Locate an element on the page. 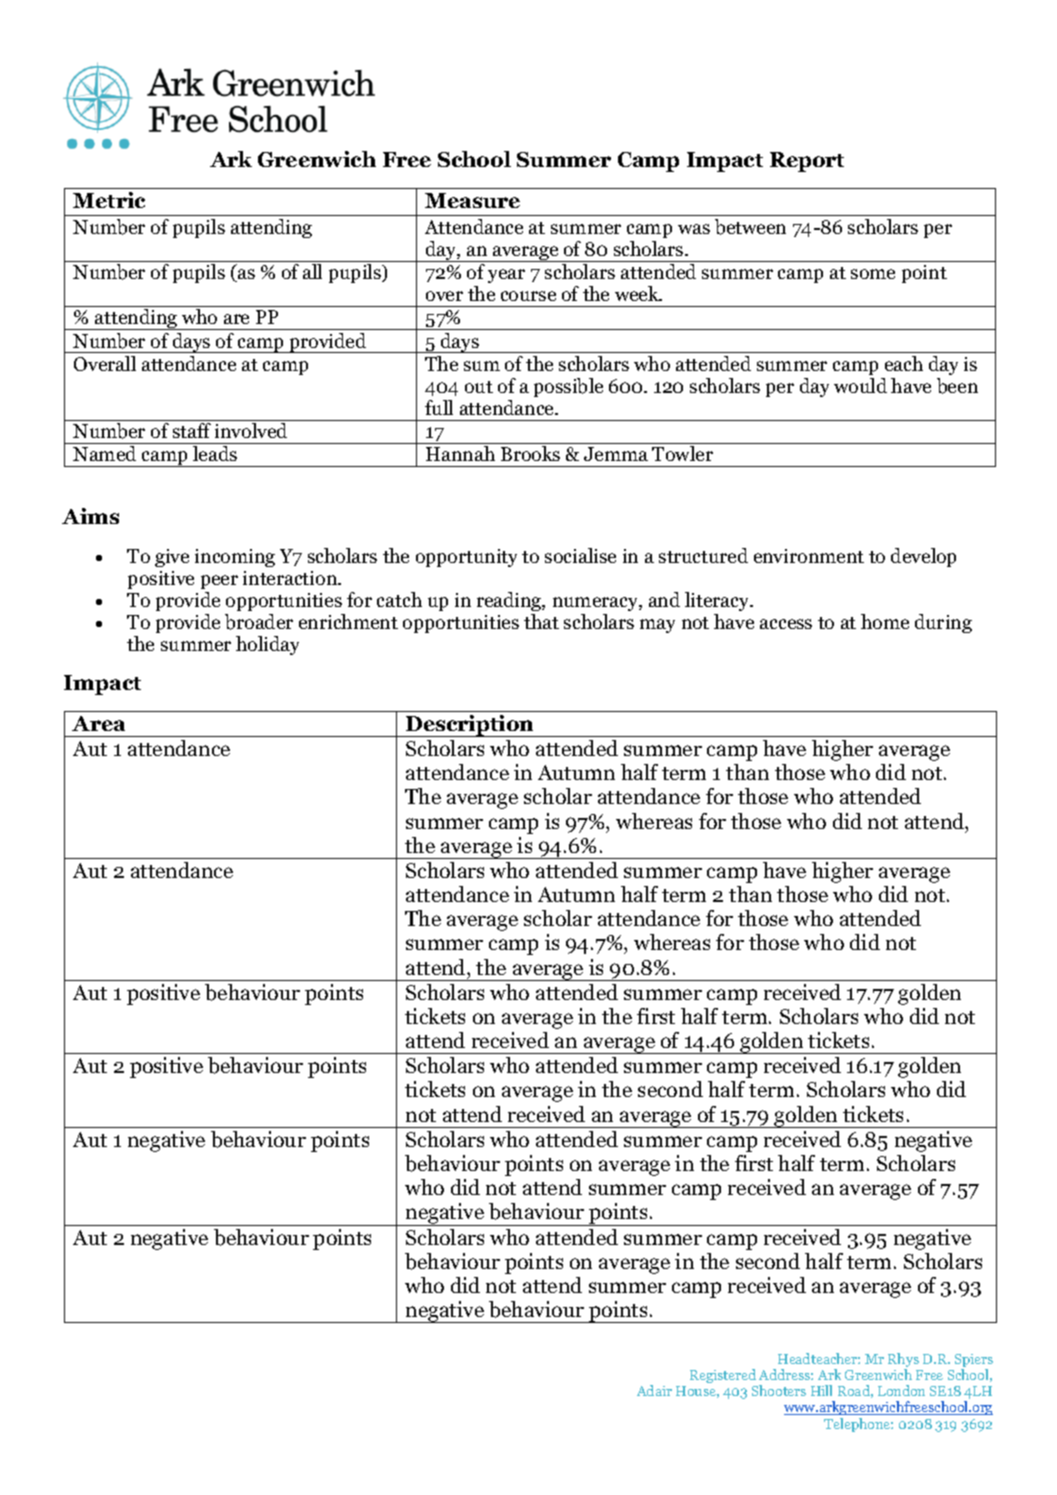 This page has width=1057, height=1495. home is located at coordinates (885, 621).
